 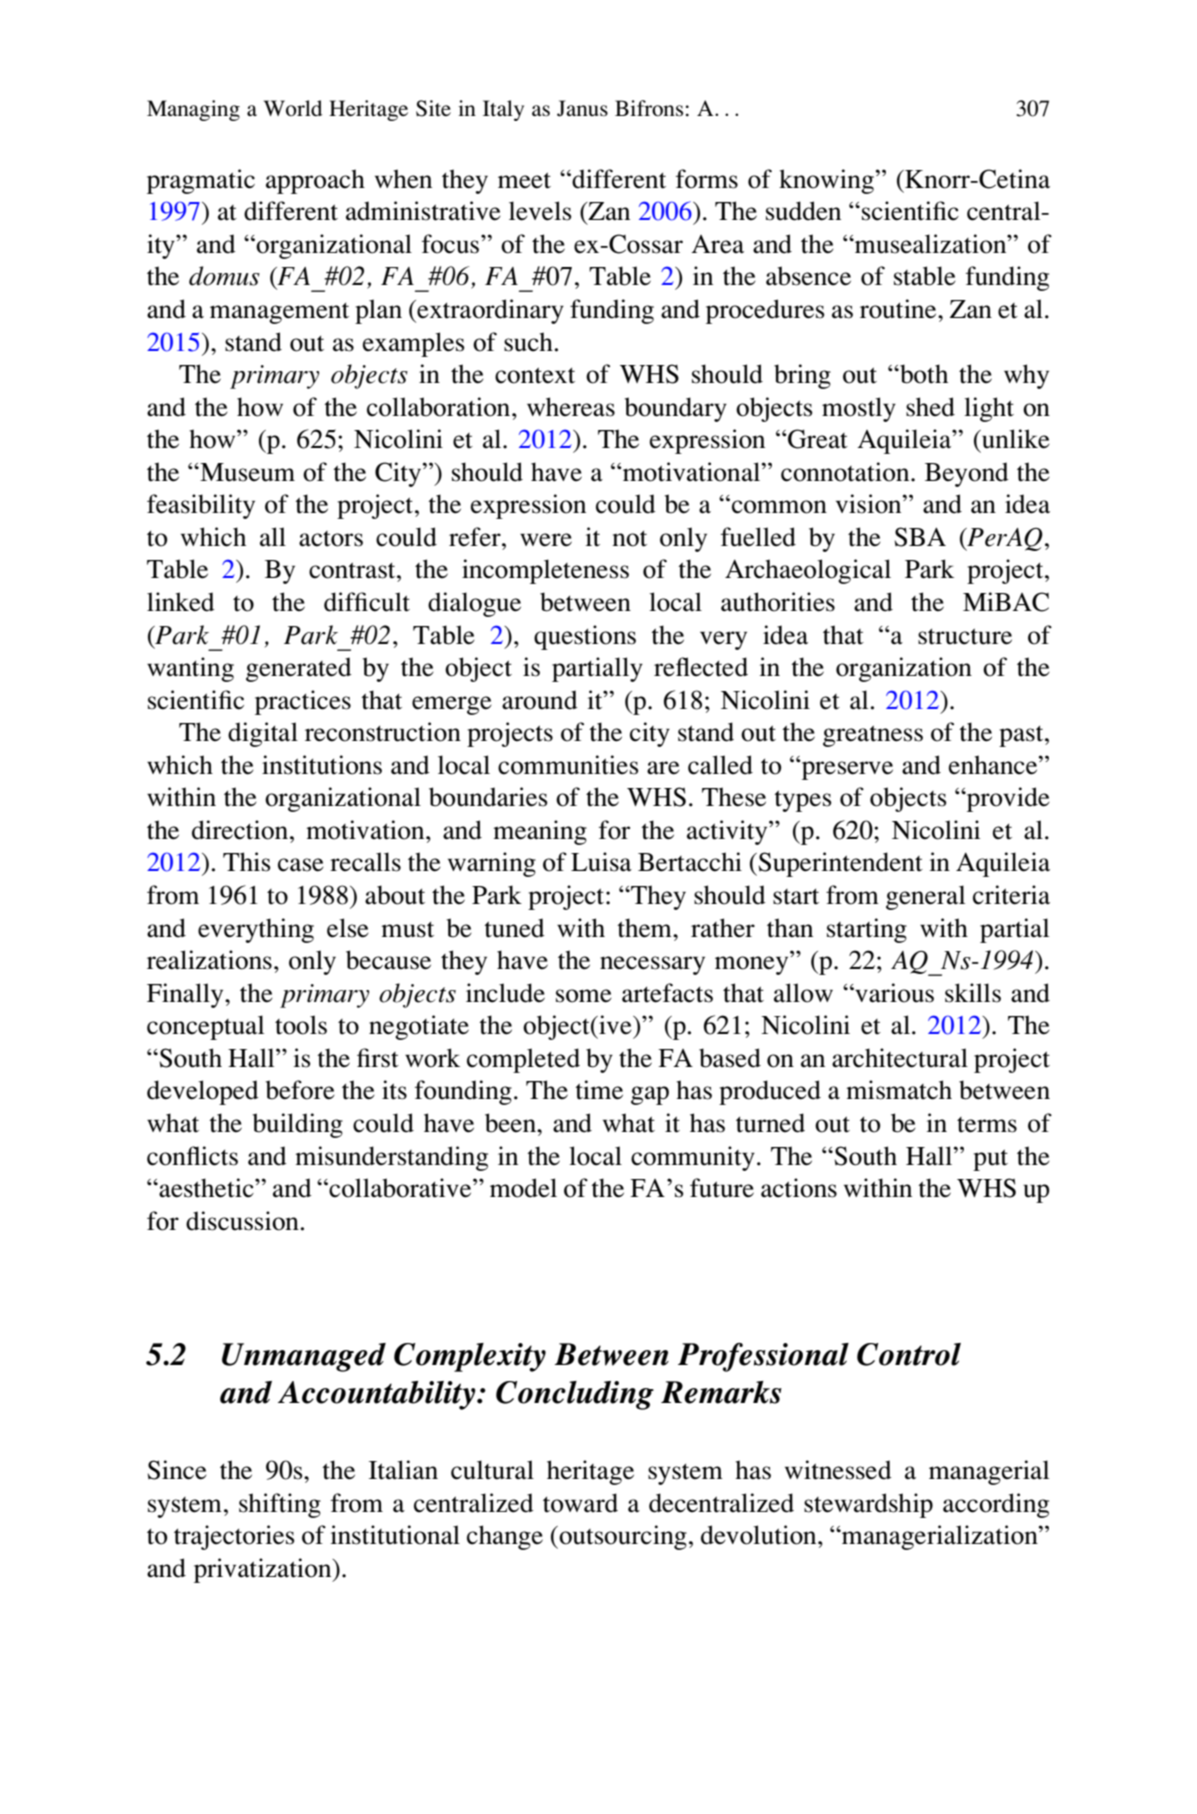 I want to click on before, so click(x=300, y=1090).
